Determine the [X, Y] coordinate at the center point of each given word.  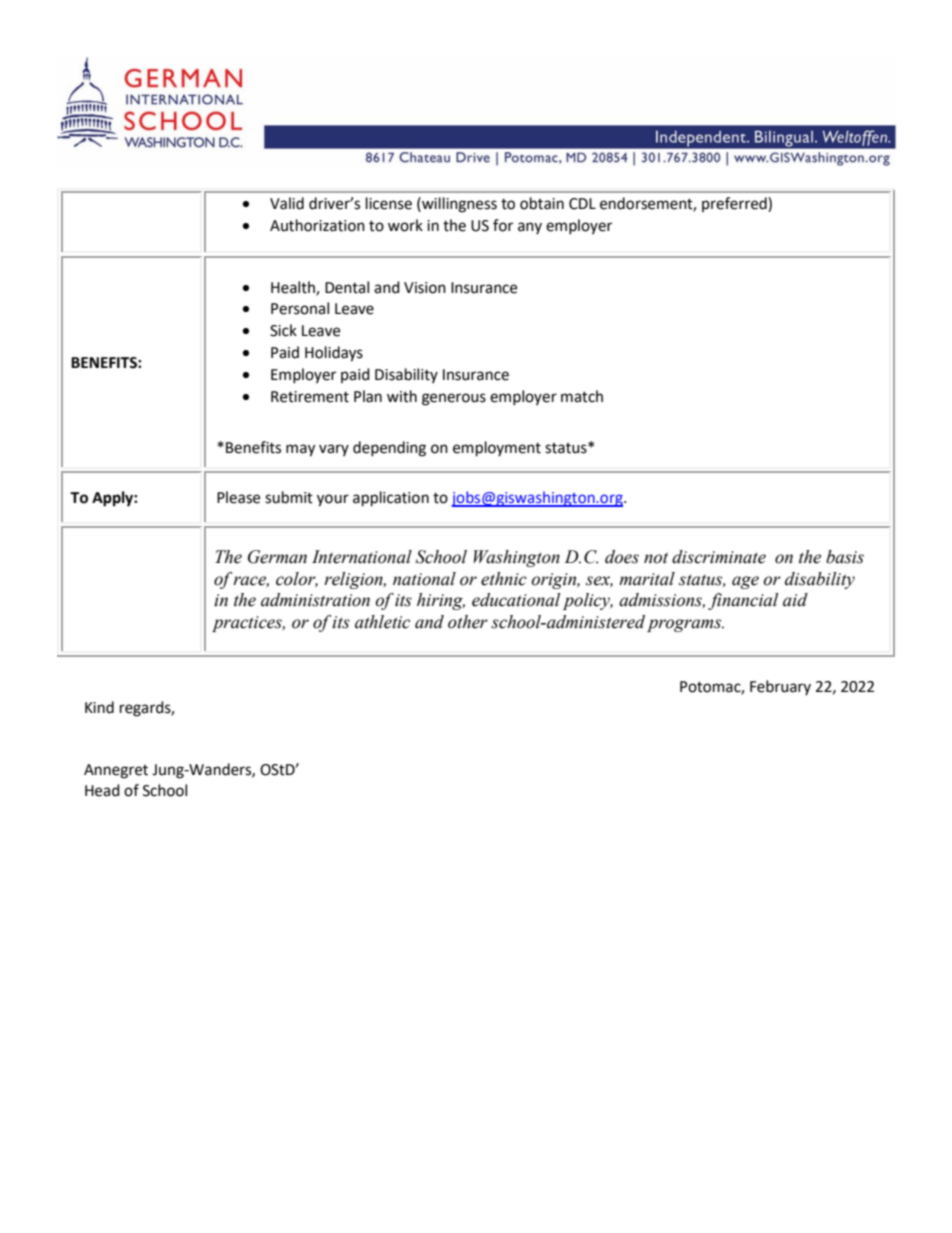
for [503, 225]
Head [102, 790]
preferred [735, 204]
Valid [287, 203]
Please [238, 497]
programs [685, 625]
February [780, 687]
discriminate [719, 557]
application [391, 499]
